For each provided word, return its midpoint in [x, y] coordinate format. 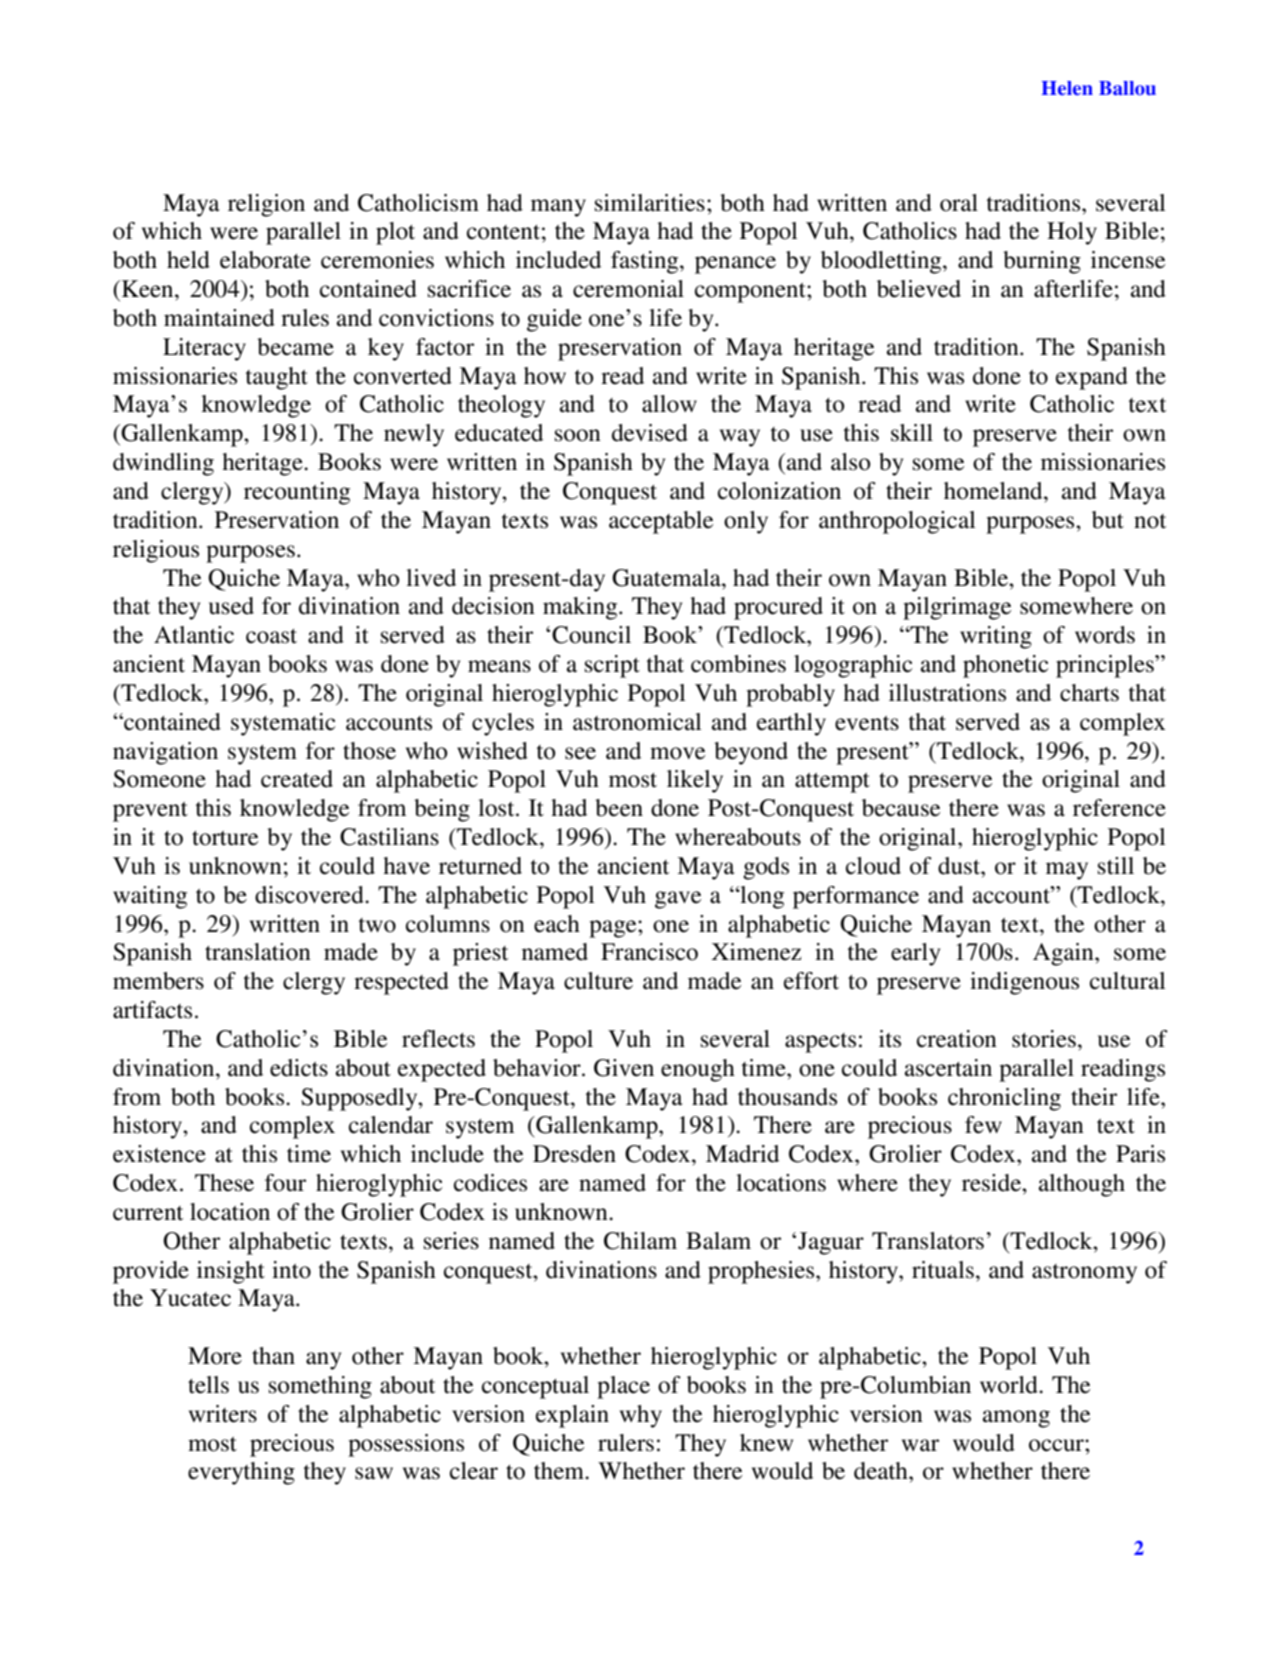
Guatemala [667, 578]
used [231, 606]
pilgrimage [957, 608]
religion [266, 205]
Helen [1067, 88]
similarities [650, 203]
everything [241, 1473]
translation [258, 952]
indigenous [1024, 983]
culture [598, 981]
